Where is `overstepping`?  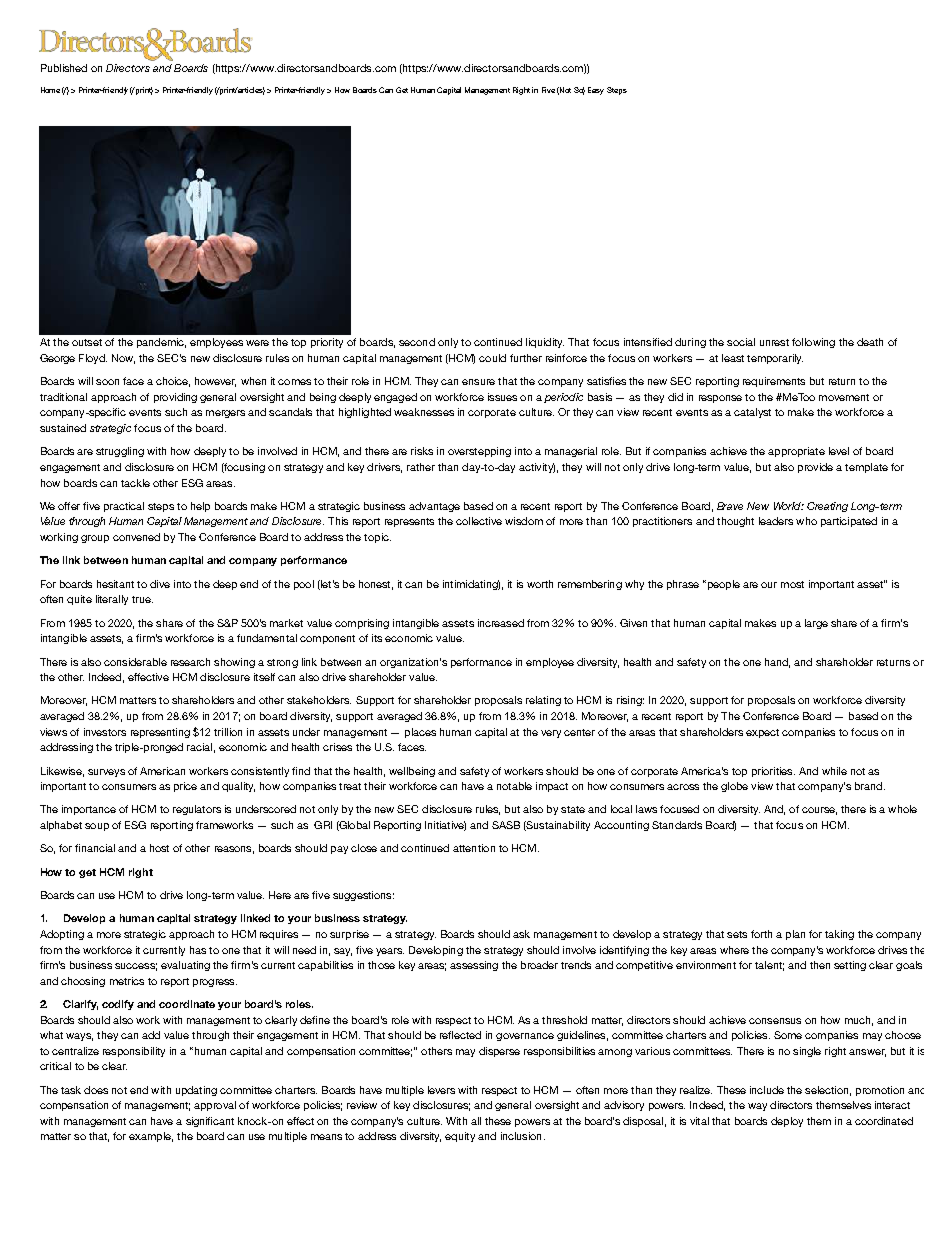 overstepping is located at coordinates (479, 452).
